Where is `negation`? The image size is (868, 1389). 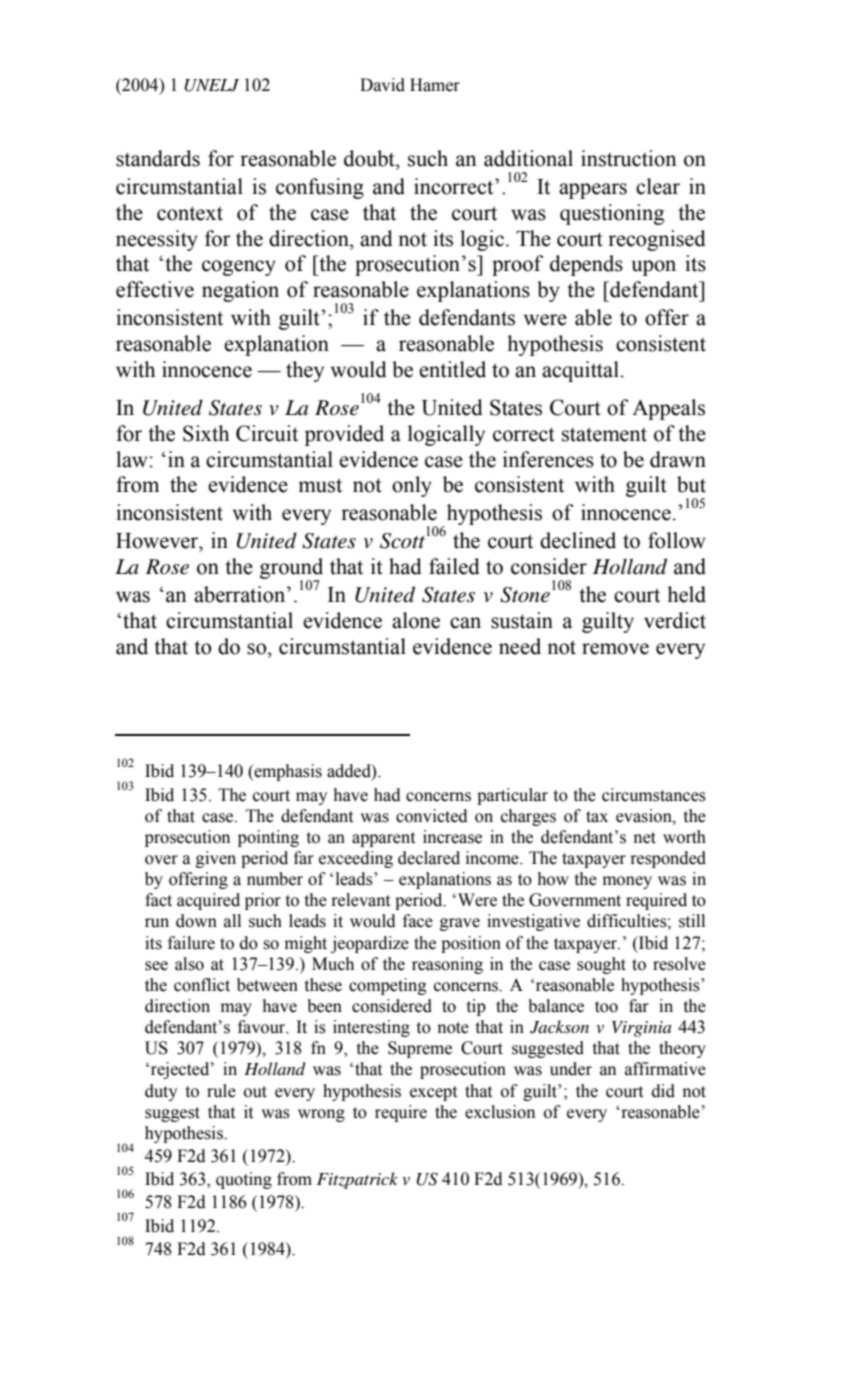 negation is located at coordinates (240, 291).
